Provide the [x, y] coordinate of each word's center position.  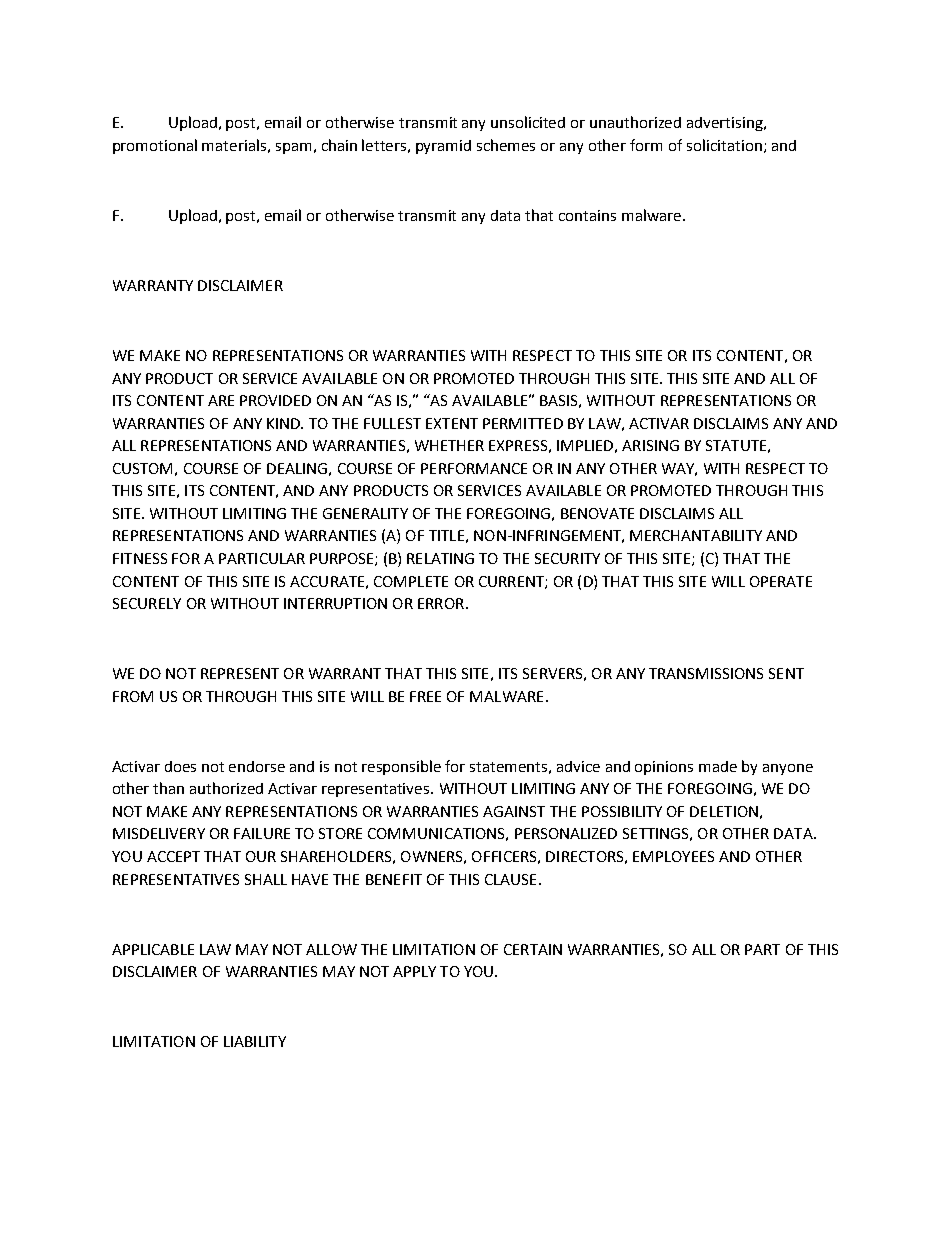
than [168, 788]
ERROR [441, 603]
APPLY [414, 971]
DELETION [724, 811]
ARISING [650, 445]
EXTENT [452, 423]
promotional [155, 146]
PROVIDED [275, 400]
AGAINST [514, 811]
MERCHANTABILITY [696, 535]
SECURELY [147, 603]
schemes [506, 145]
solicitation [724, 145]
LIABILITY [255, 1041]
